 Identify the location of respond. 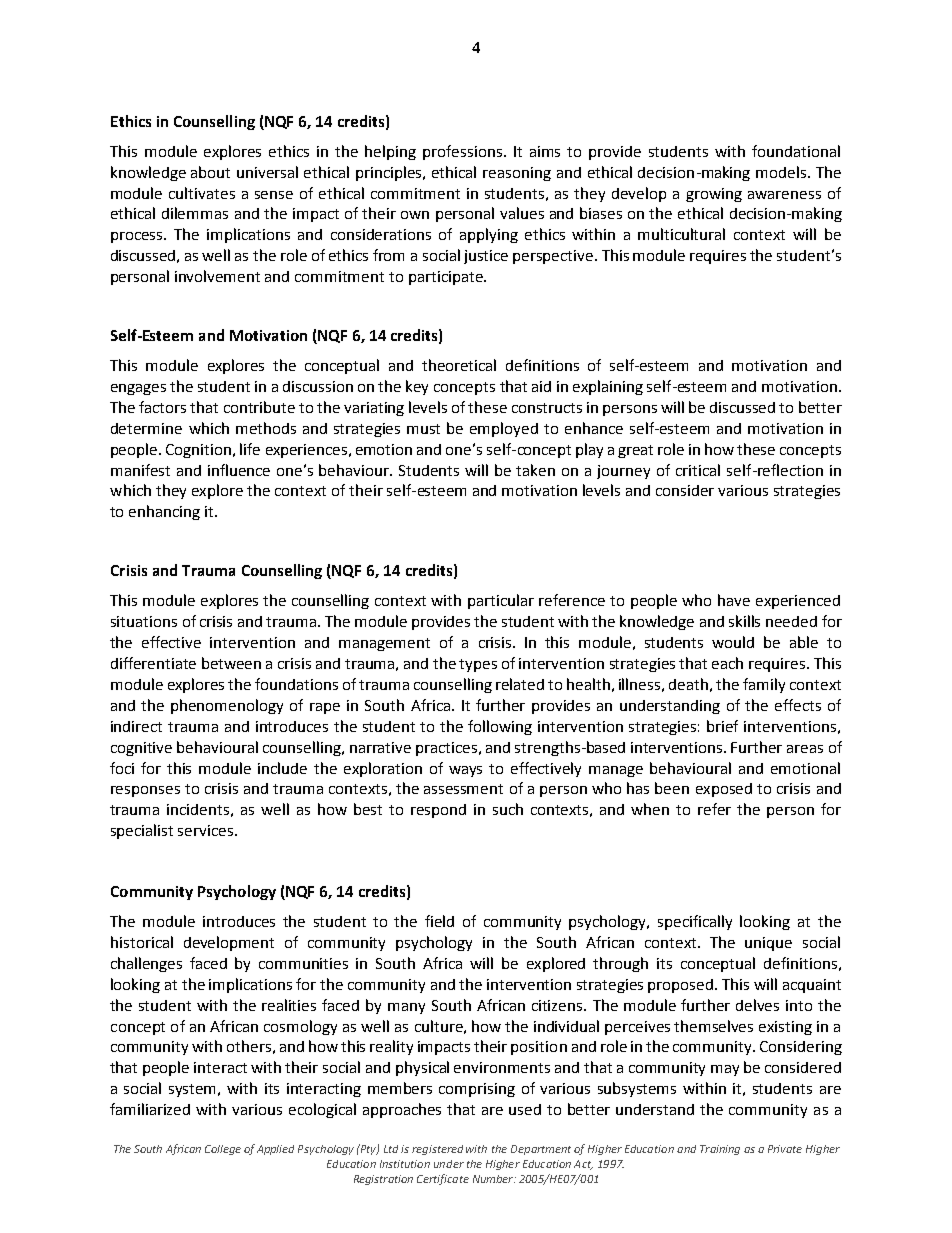
(438, 811).
